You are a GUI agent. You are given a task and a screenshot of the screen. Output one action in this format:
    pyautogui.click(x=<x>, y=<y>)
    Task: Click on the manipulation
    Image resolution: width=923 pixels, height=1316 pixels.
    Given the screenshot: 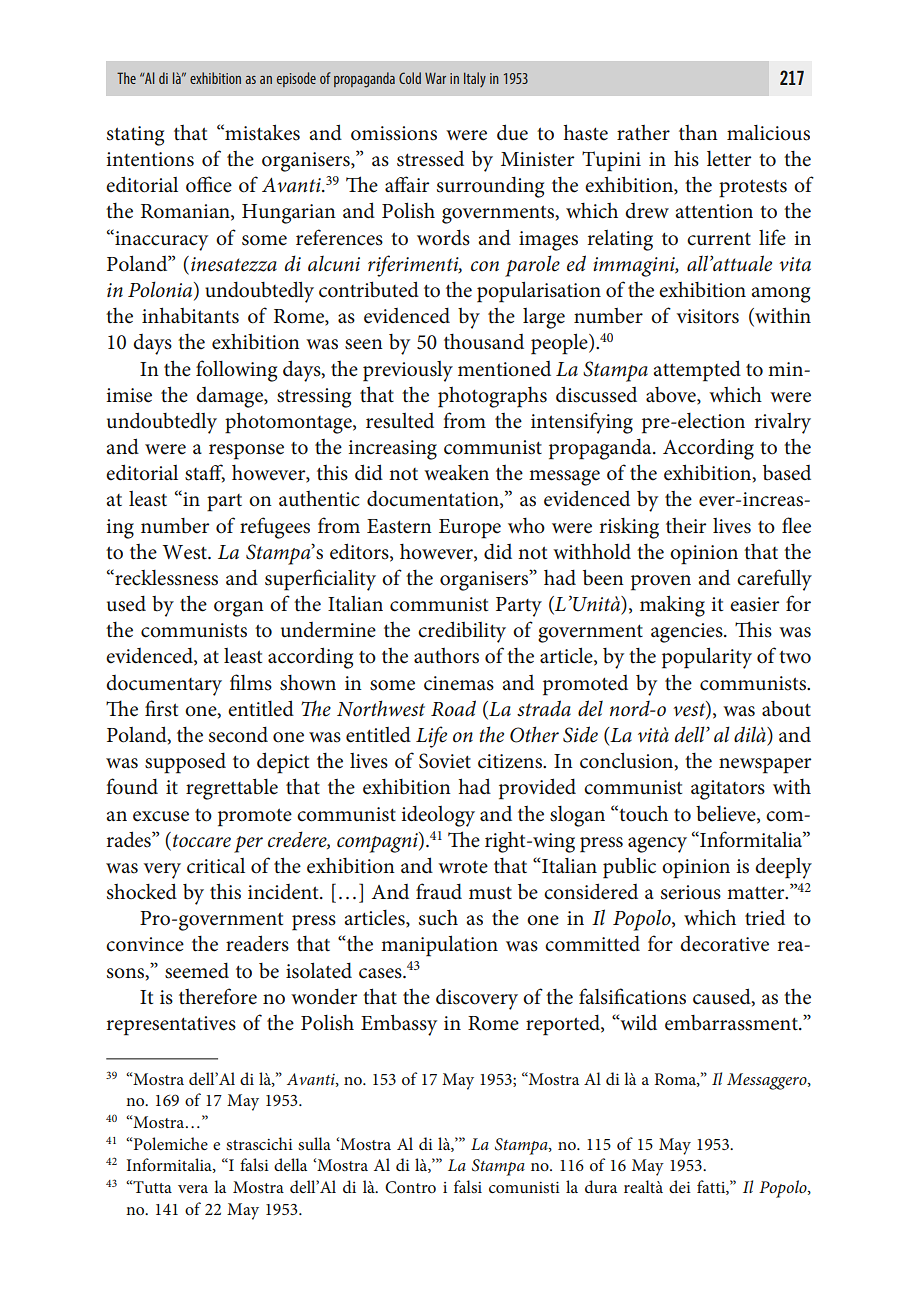 What is the action you would take?
    pyautogui.click(x=439, y=946)
